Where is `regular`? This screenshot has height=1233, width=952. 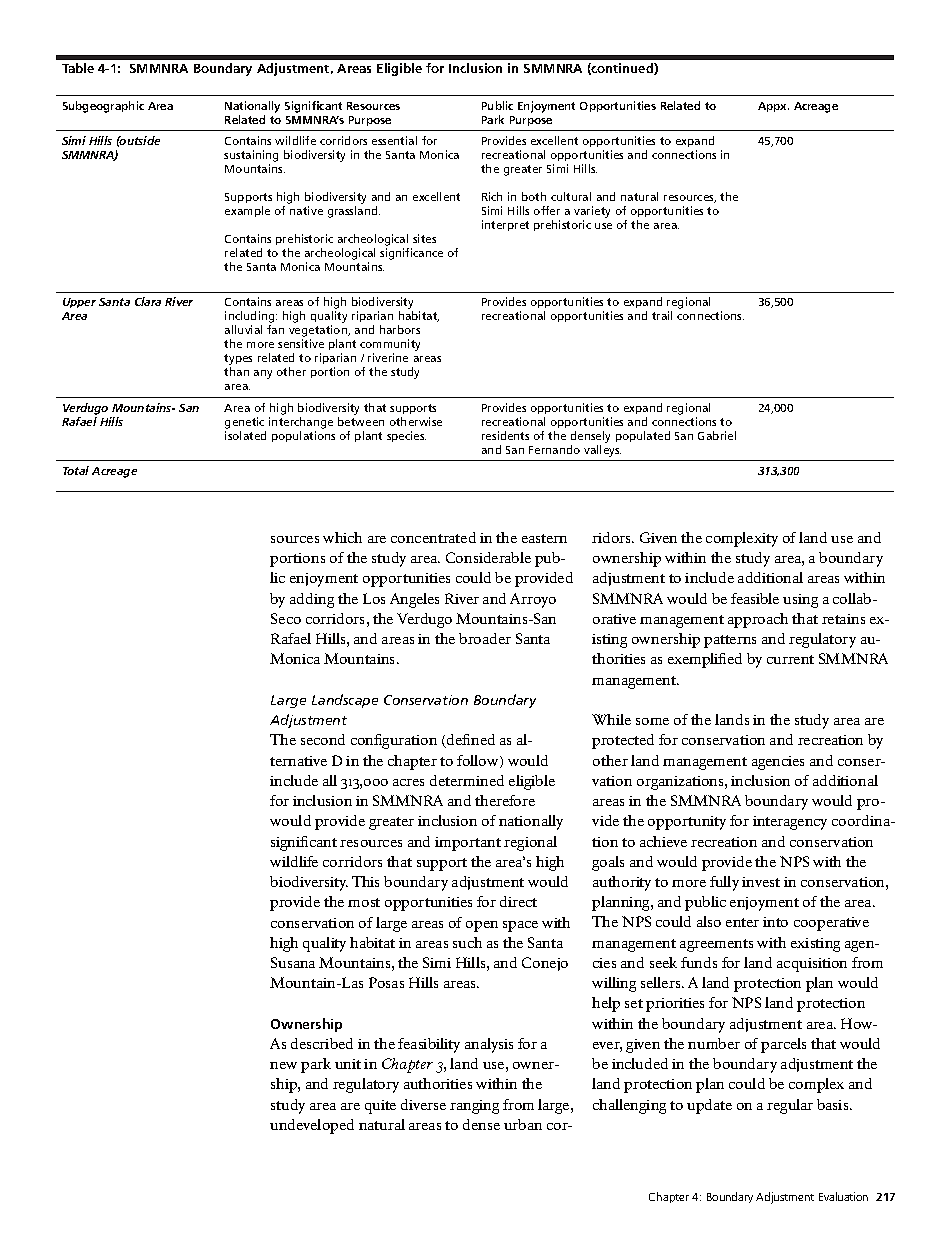 regular is located at coordinates (790, 1106).
